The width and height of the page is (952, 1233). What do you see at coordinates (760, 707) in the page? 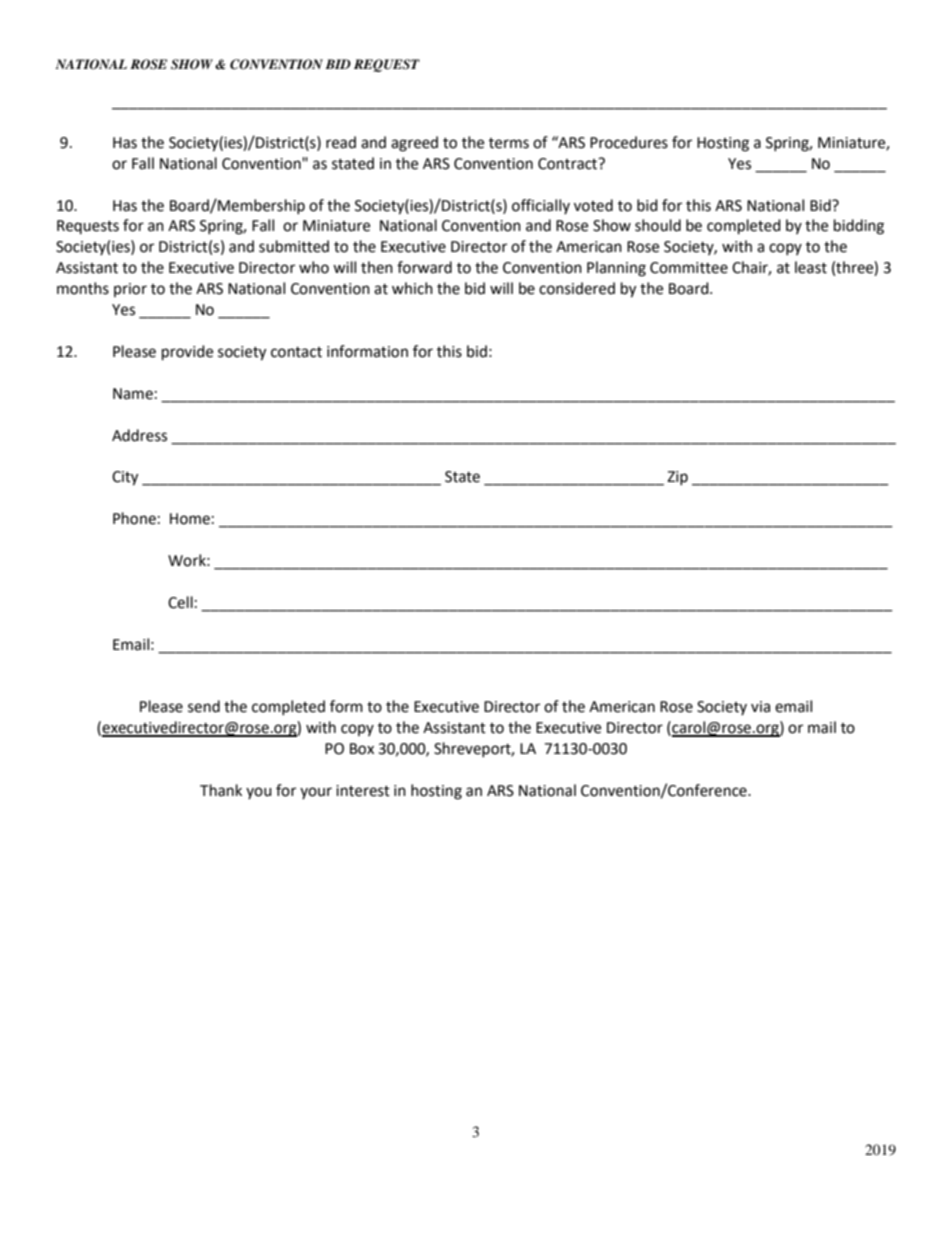
I see `via` at bounding box center [760, 707].
